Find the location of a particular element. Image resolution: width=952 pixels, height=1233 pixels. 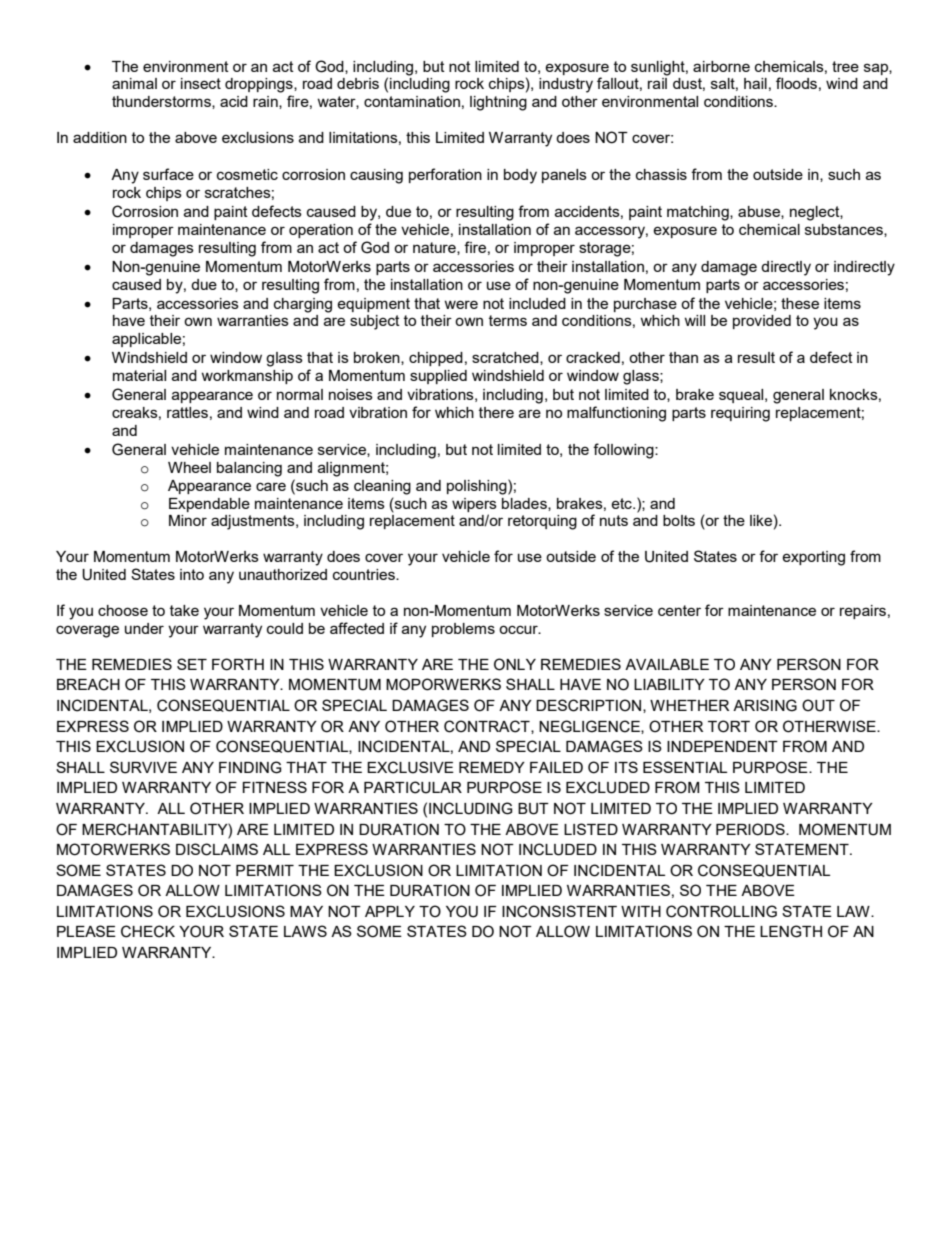

substances is located at coordinates (845, 230).
